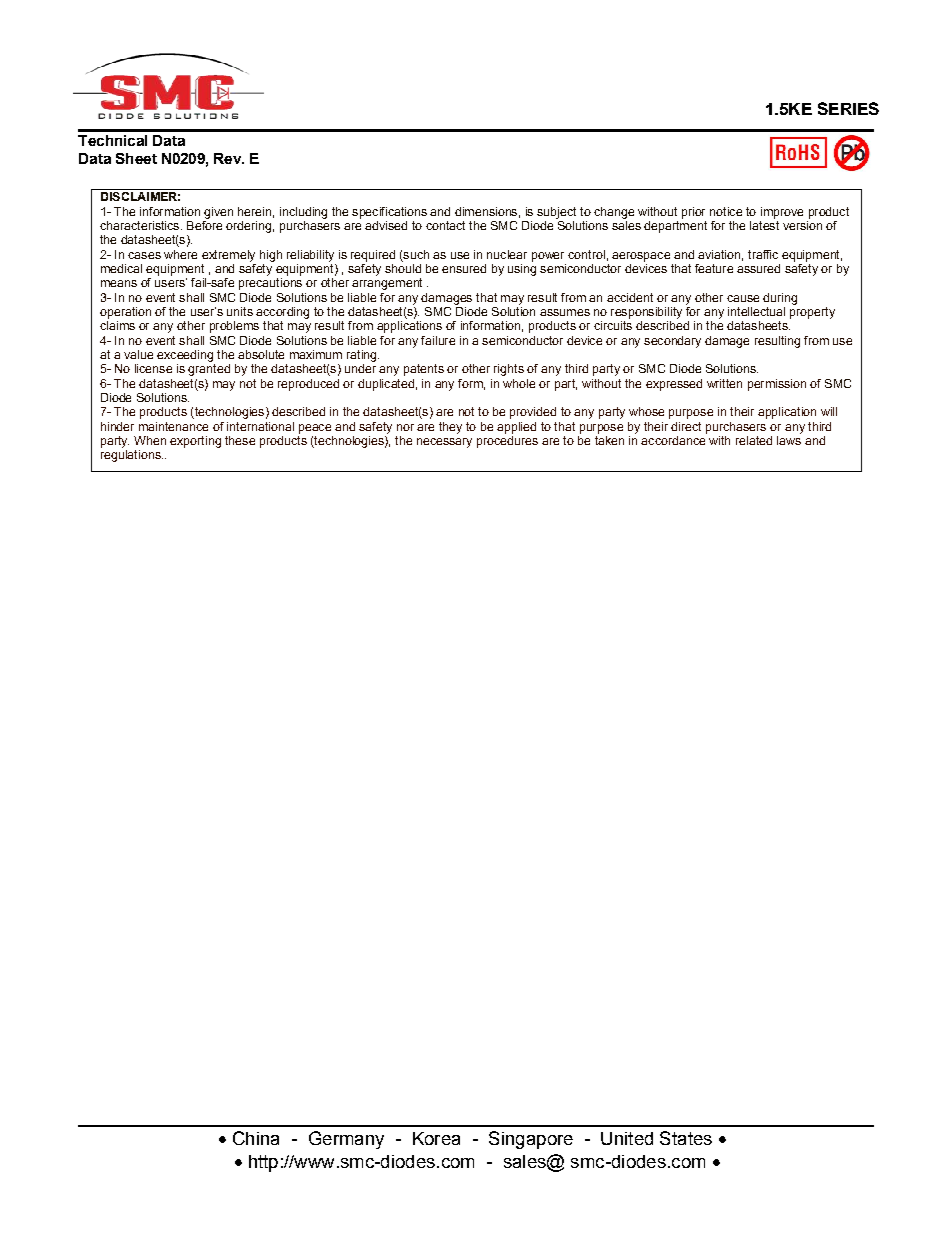  What do you see at coordinates (848, 108) in the screenshot?
I see `SERIES` at bounding box center [848, 108].
